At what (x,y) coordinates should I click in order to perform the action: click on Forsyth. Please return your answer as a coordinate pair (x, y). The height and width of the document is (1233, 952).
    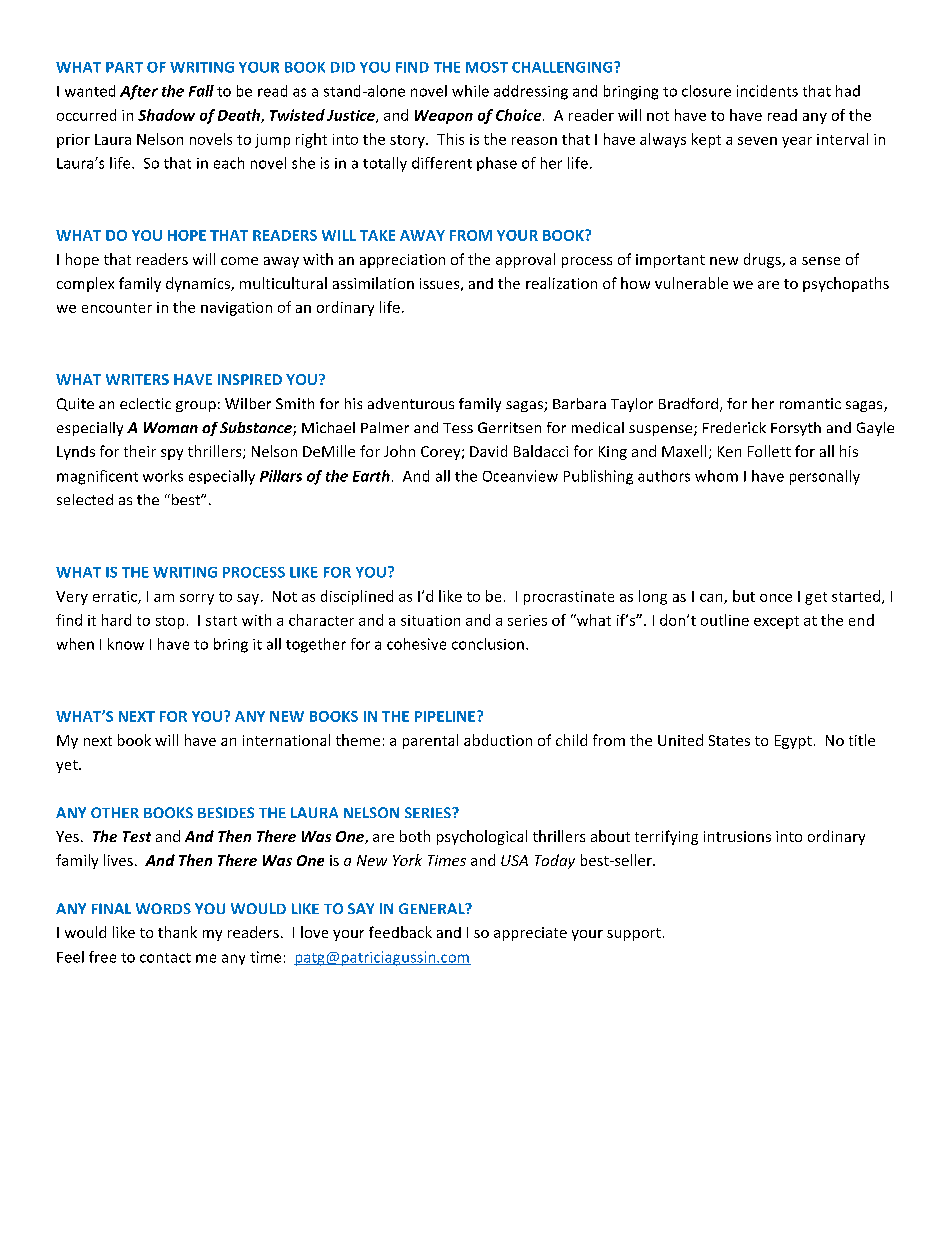
    Looking at the image, I should click on (796, 429).
